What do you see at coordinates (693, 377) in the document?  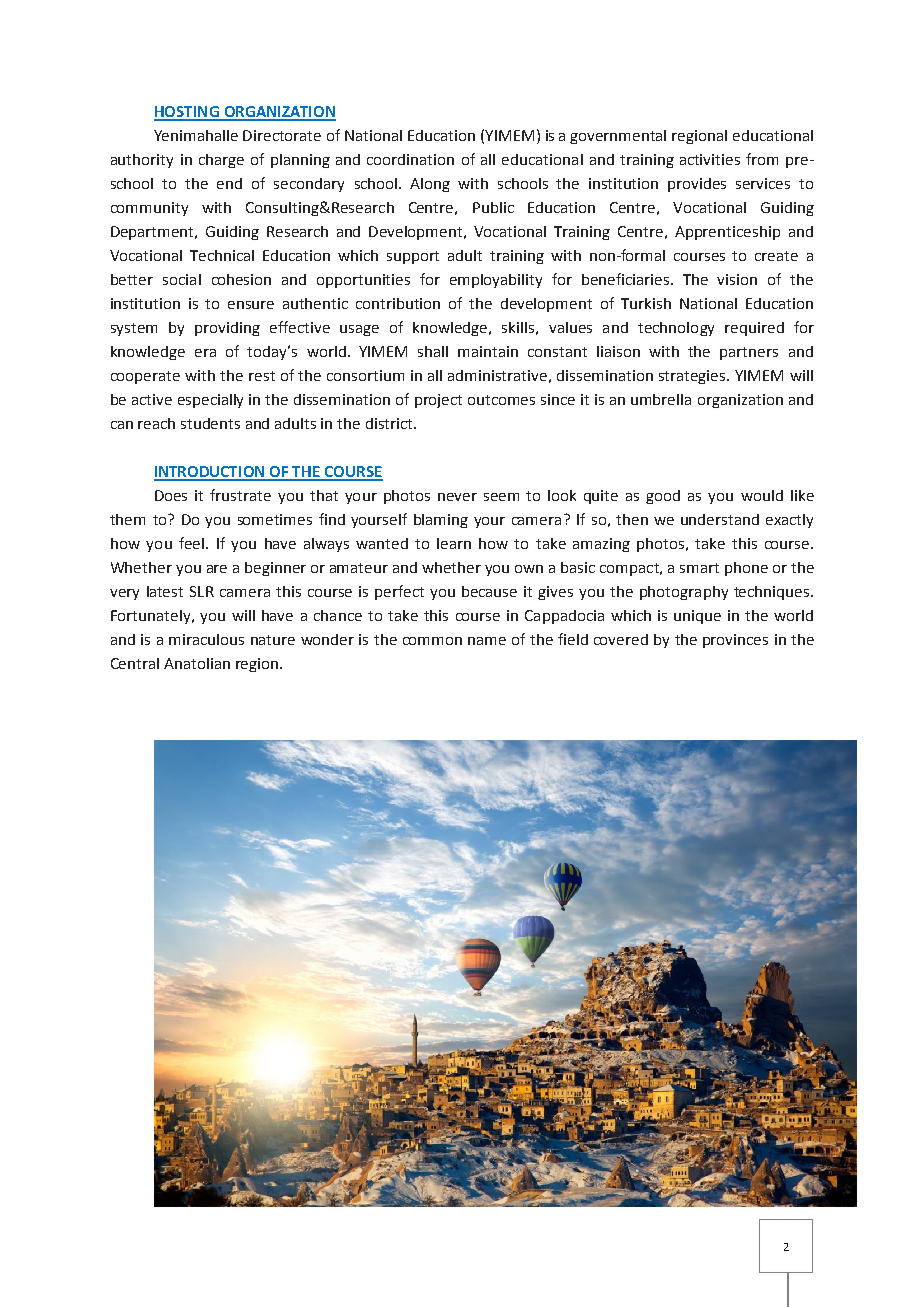 I see `strategies` at bounding box center [693, 377].
